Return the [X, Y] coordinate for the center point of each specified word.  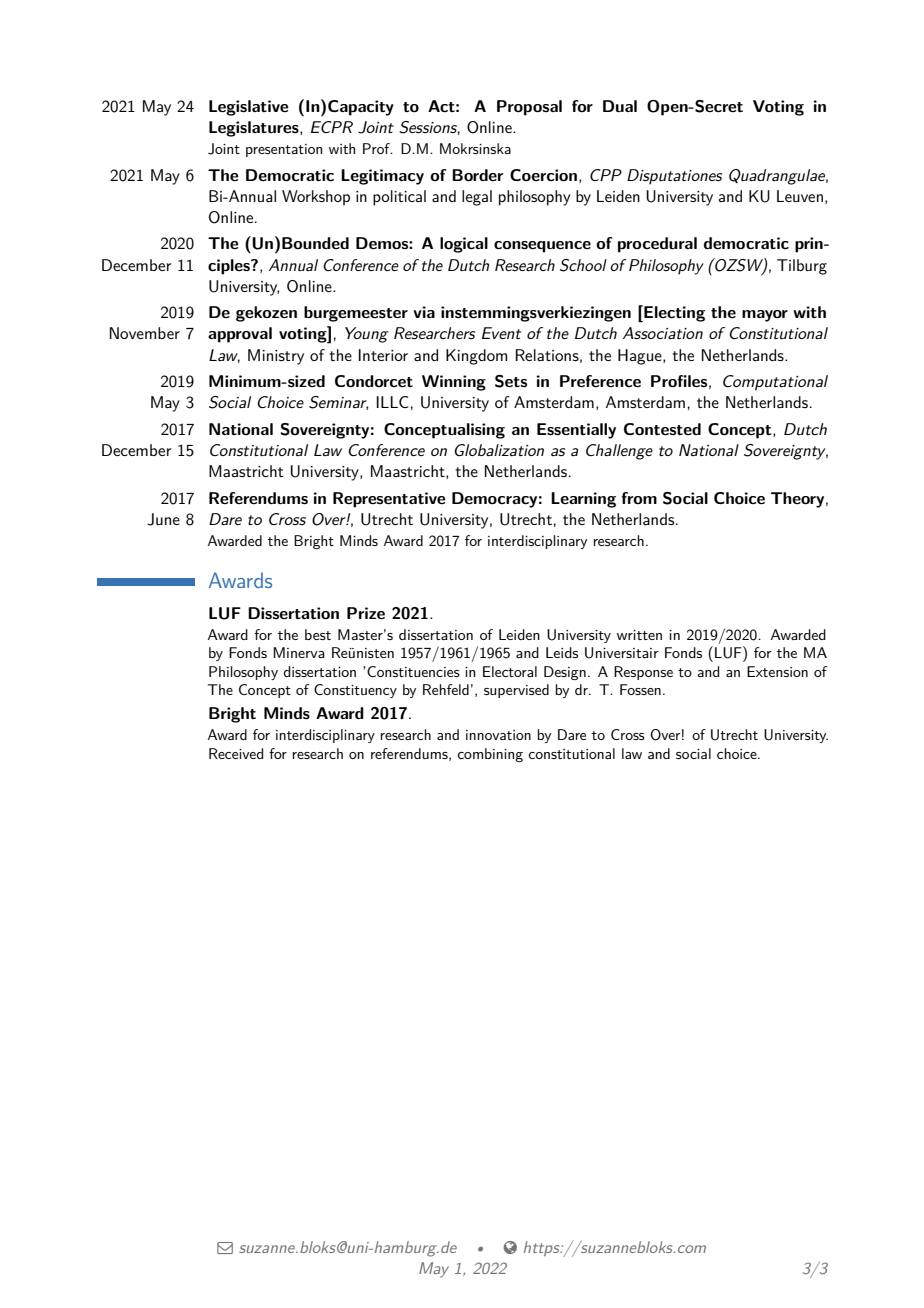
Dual [620, 106]
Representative [389, 500]
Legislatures [255, 129]
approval [240, 335]
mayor [765, 316]
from [639, 498]
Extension [777, 671]
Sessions [429, 128]
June [163, 519]
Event [501, 333]
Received [236, 753]
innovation [498, 735]
